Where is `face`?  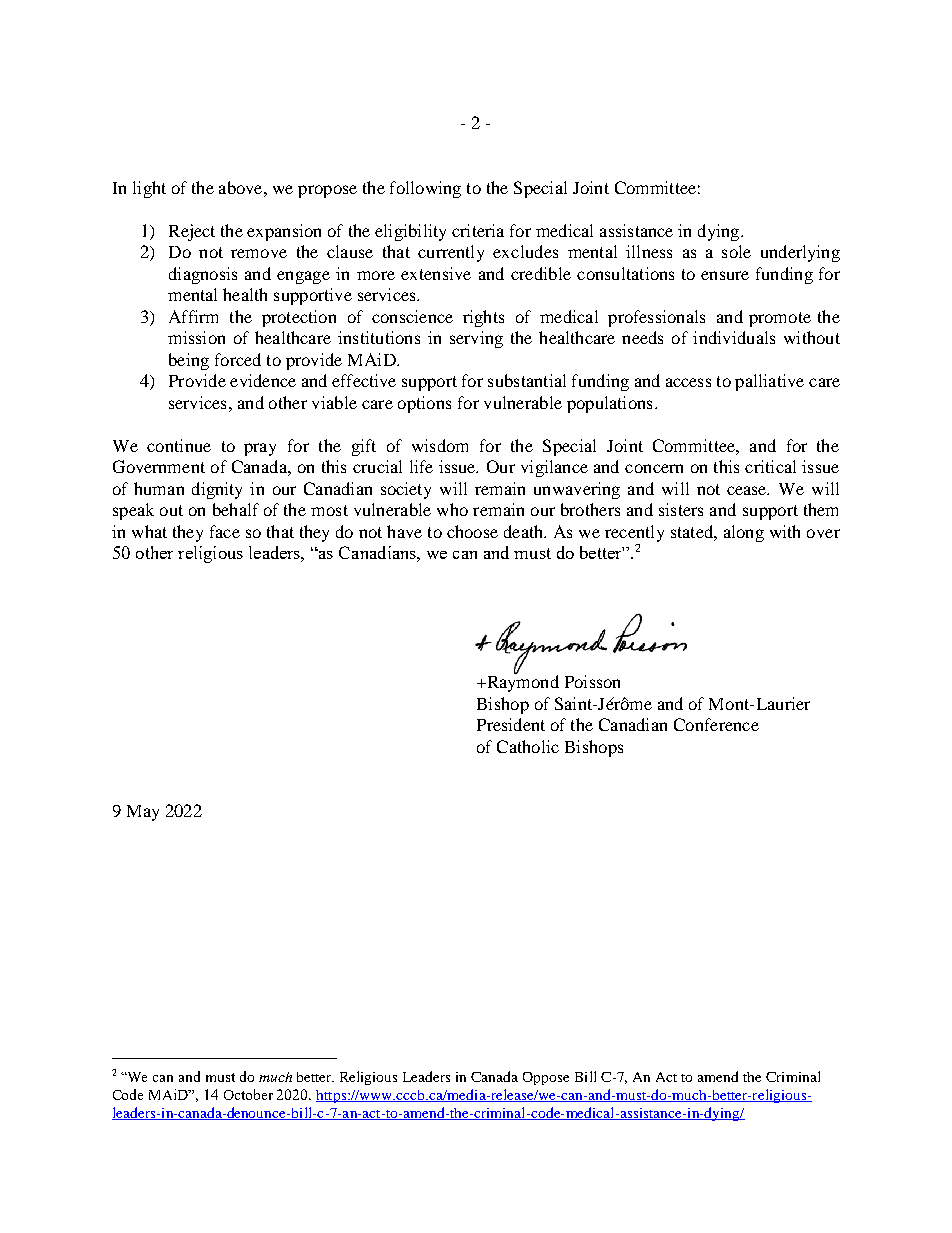 face is located at coordinates (225, 531).
